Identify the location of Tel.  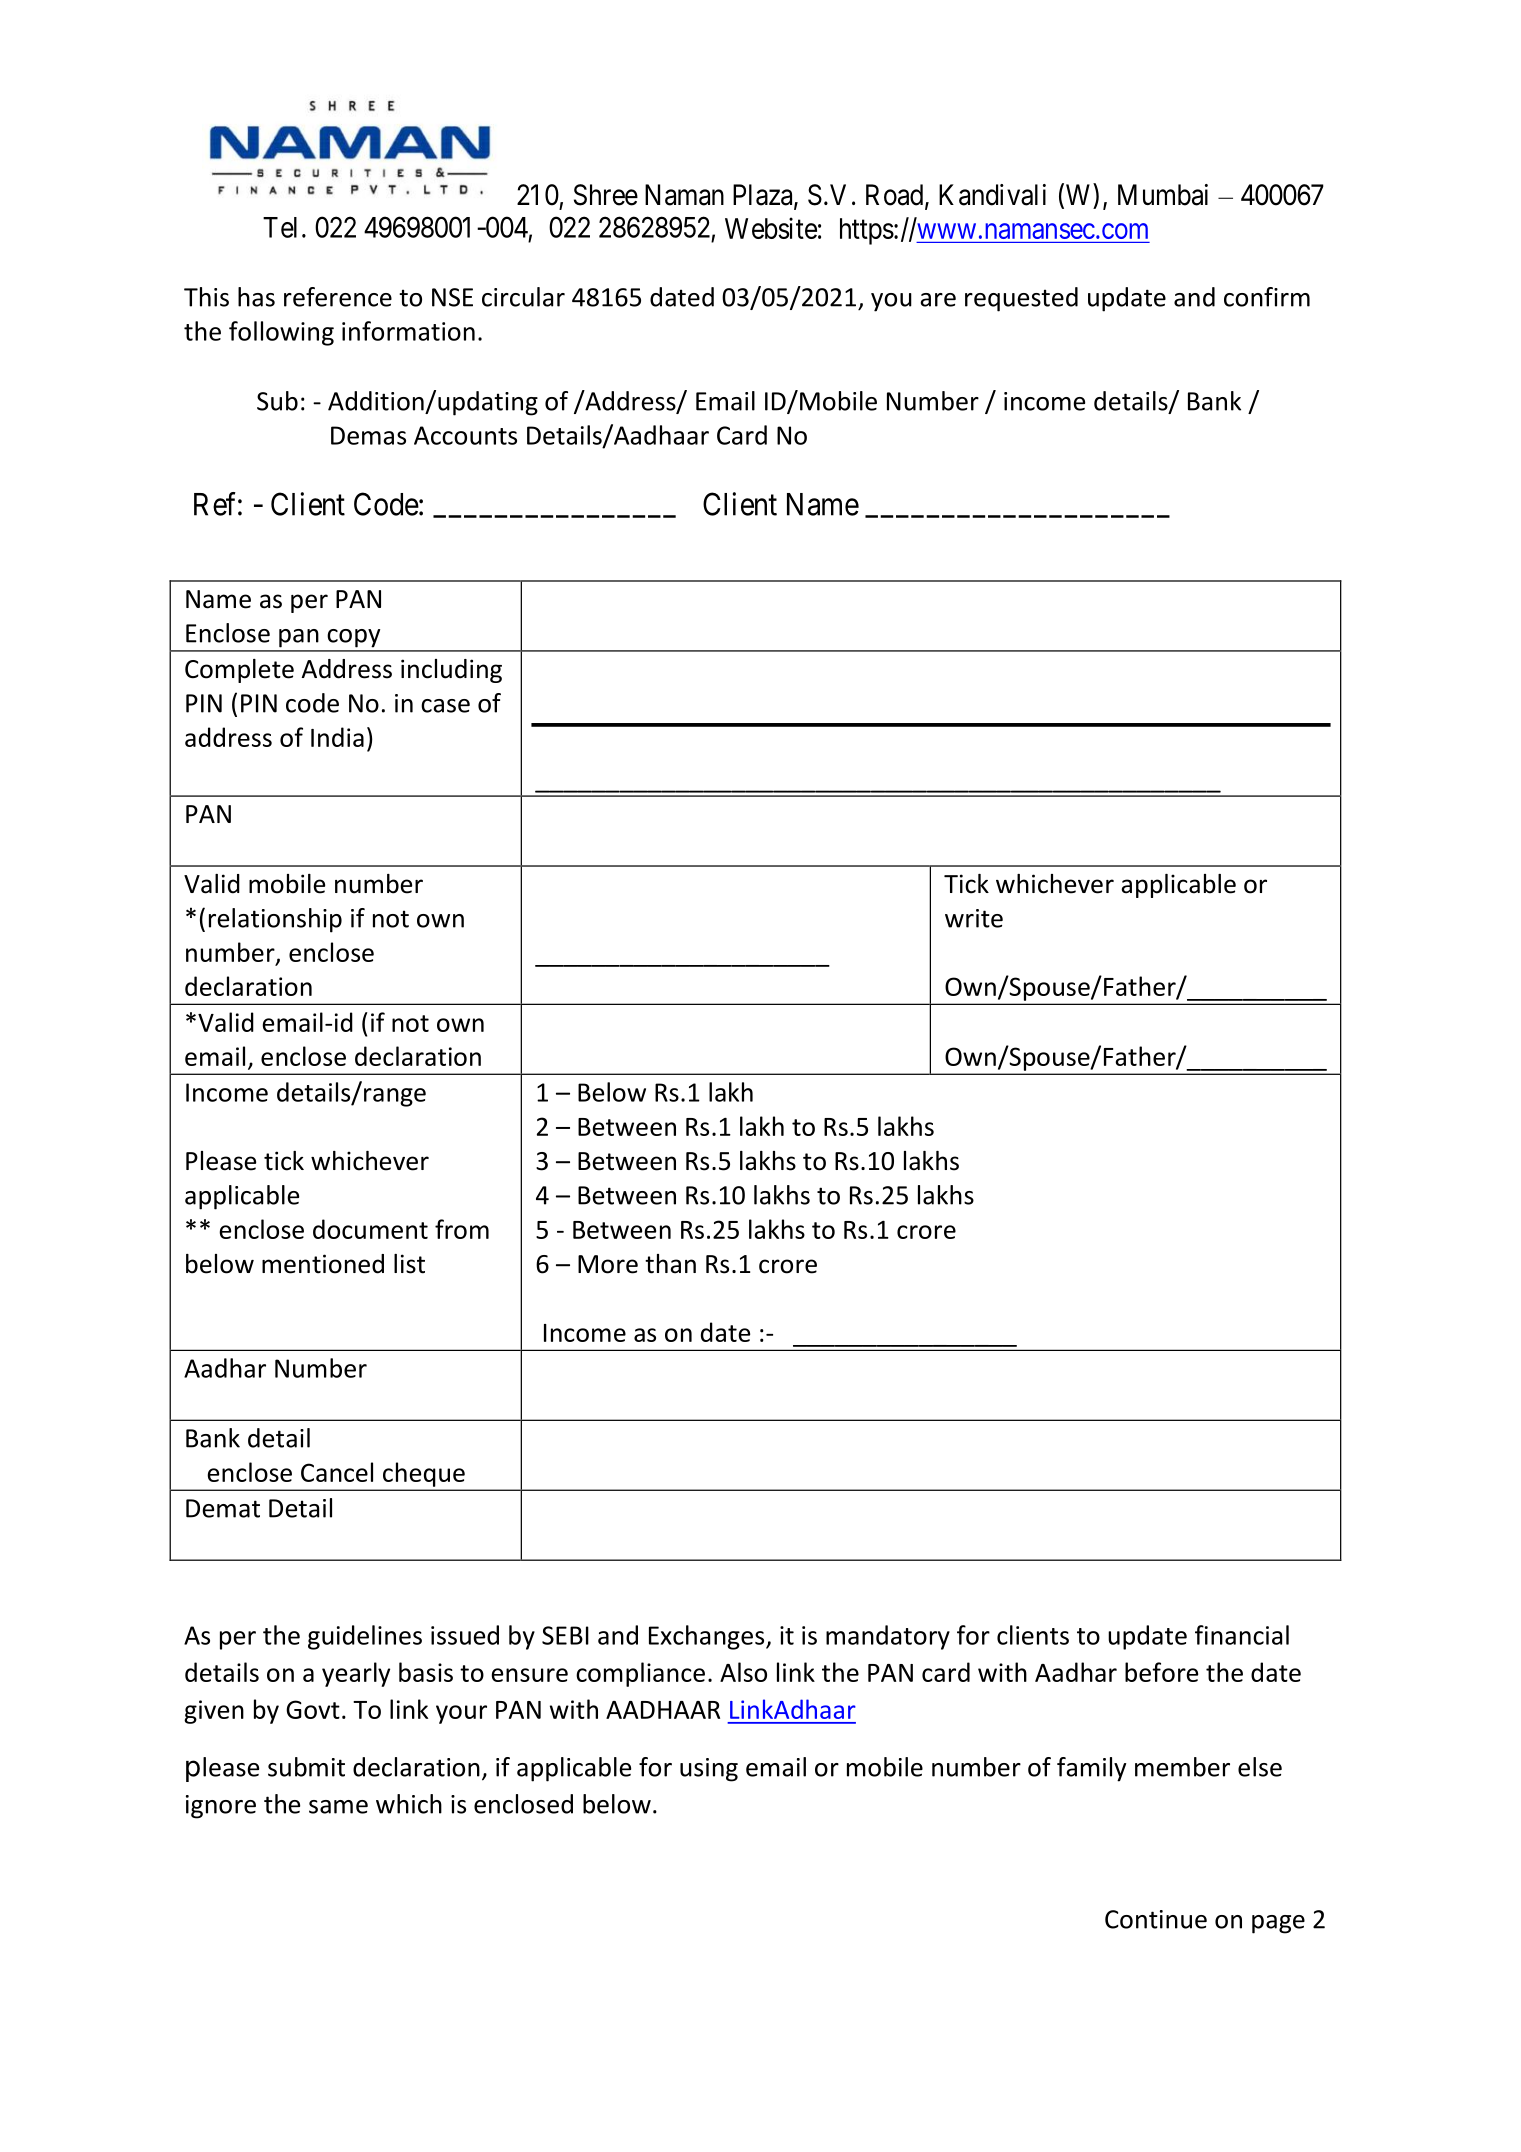
(280, 227).
